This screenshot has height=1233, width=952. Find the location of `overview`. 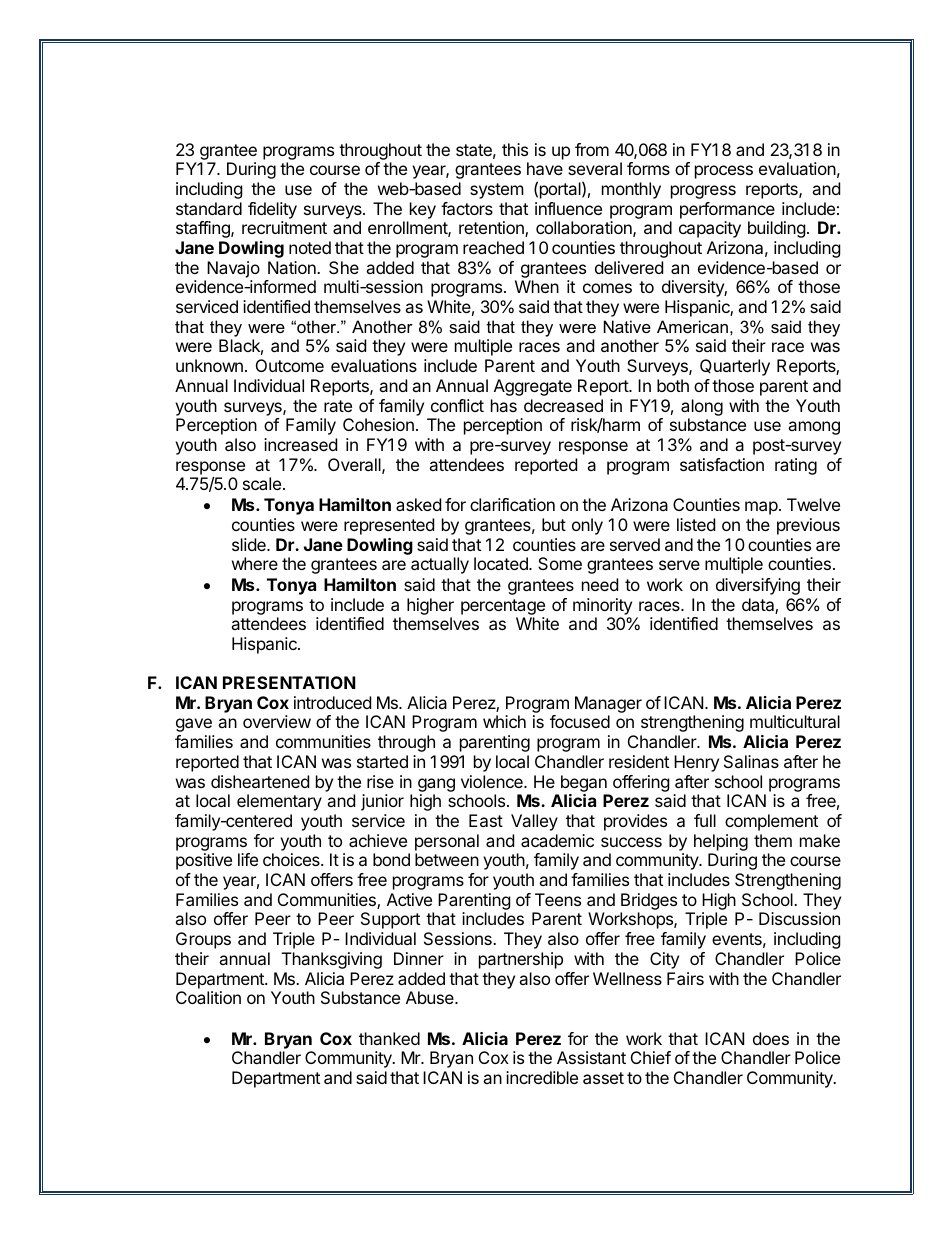

overview is located at coordinates (277, 721).
